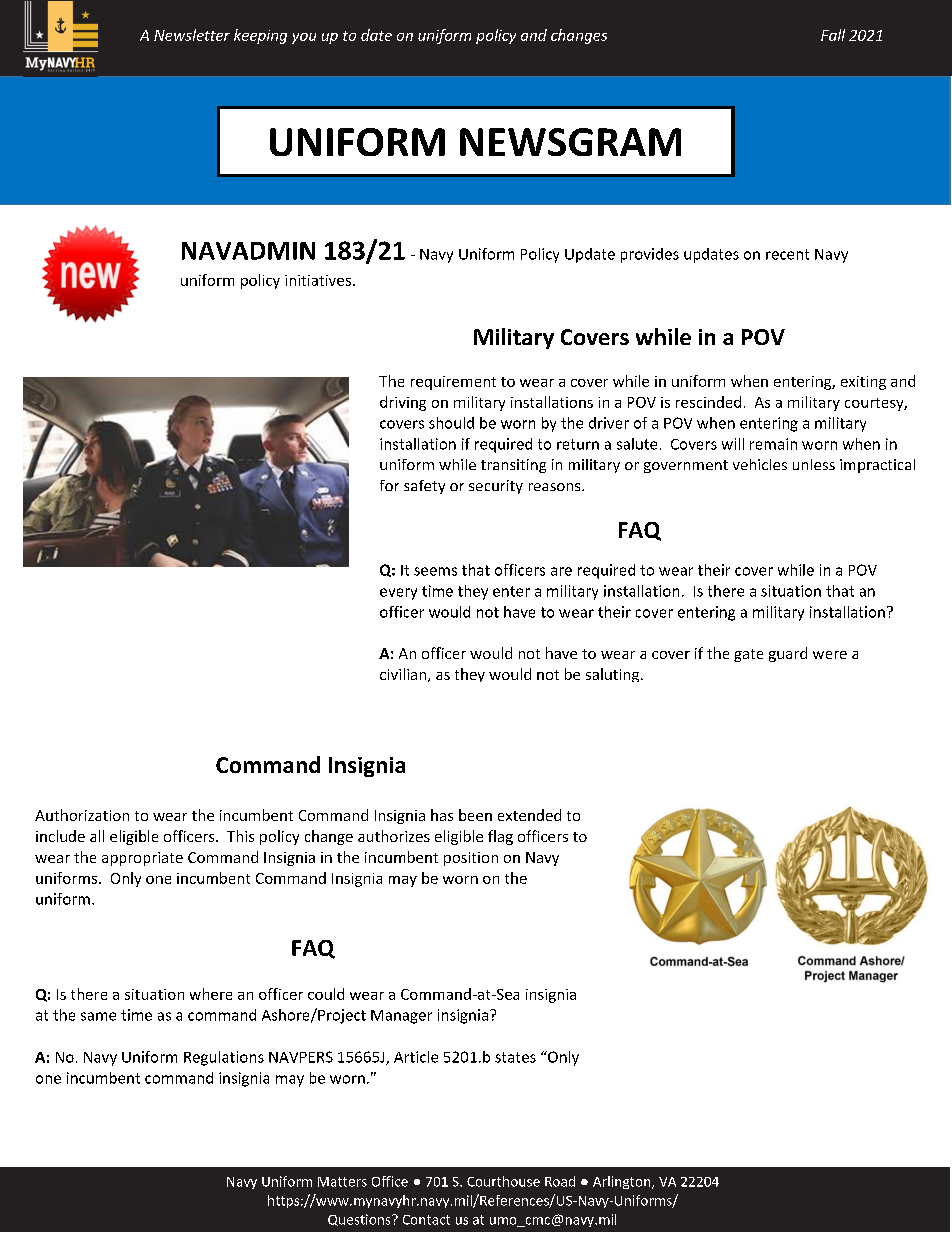 The width and height of the image is (952, 1233). I want to click on guard, so click(788, 654).
